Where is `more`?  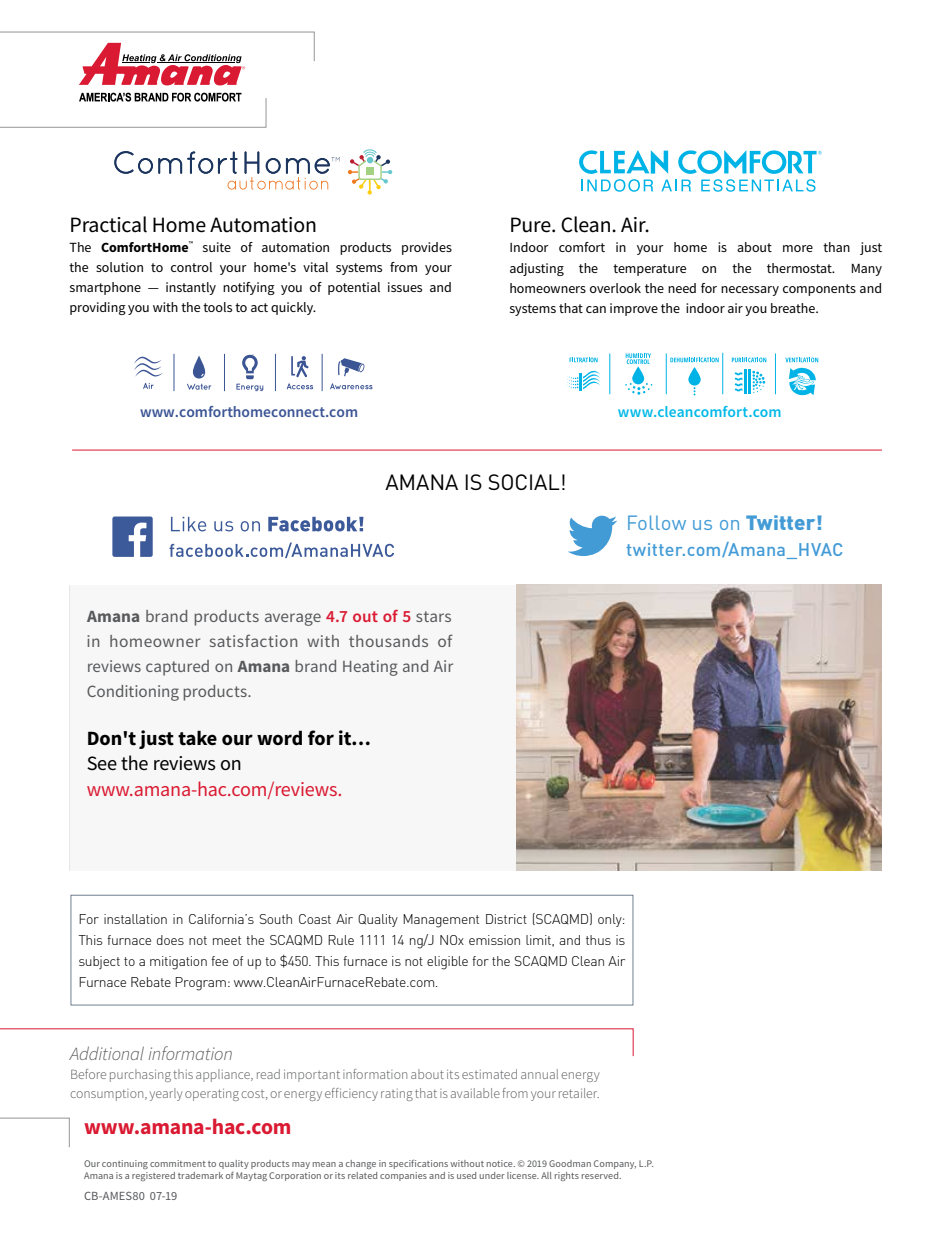
more is located at coordinates (798, 248).
